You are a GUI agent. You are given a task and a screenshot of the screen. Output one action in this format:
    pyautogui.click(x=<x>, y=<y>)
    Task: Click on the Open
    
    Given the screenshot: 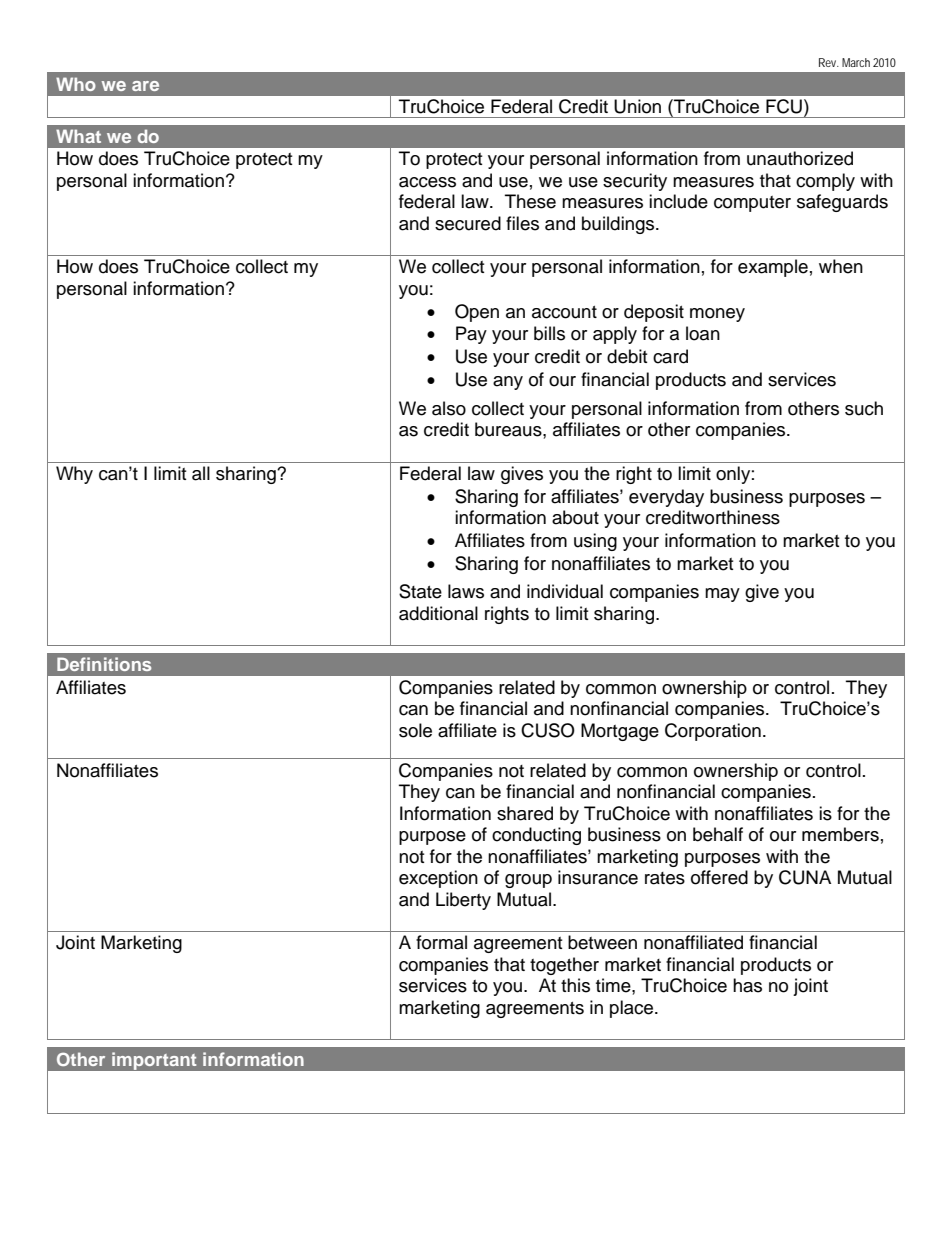 What is the action you would take?
    pyautogui.click(x=477, y=313)
